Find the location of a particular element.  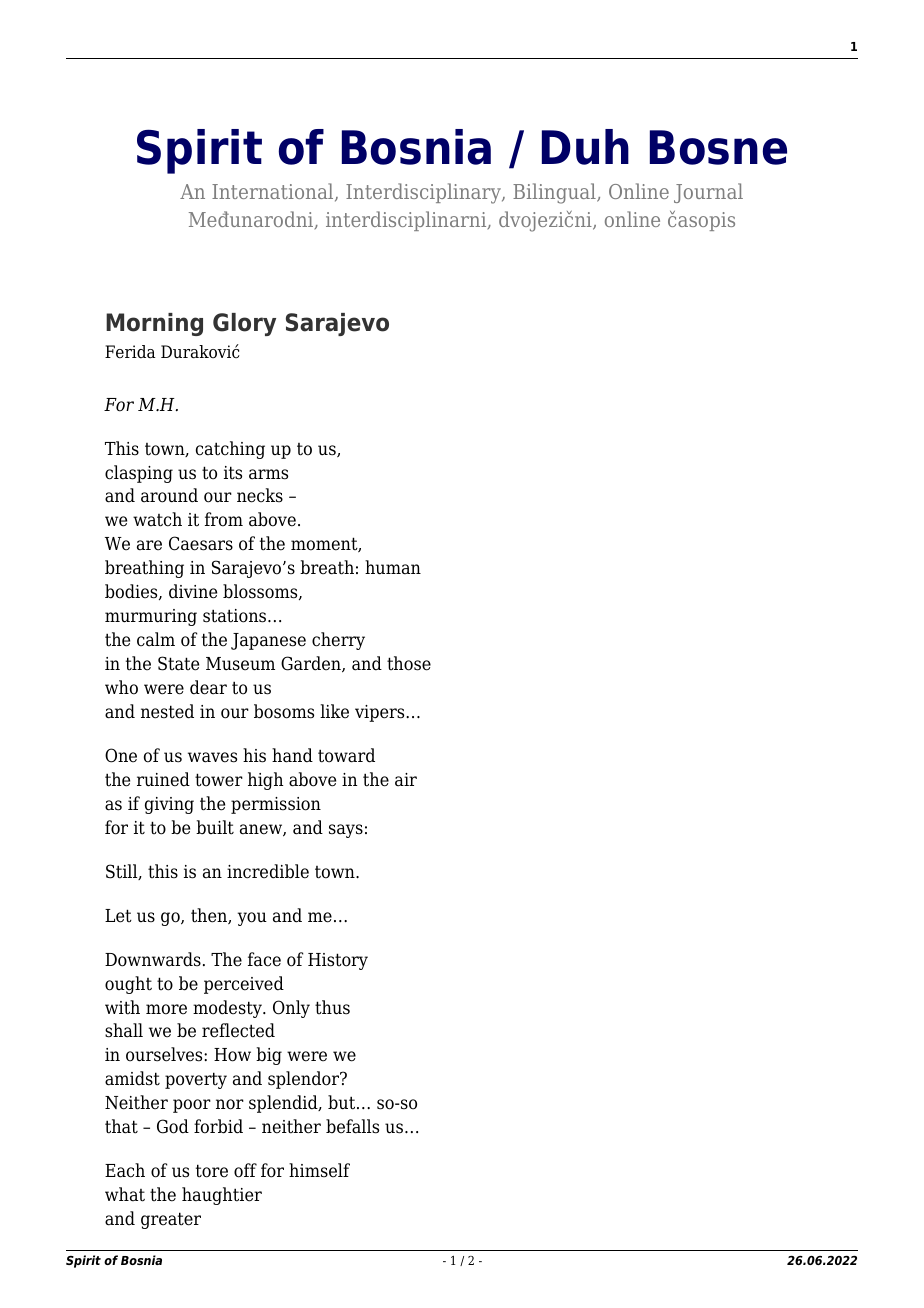

built is located at coordinates (215, 827).
